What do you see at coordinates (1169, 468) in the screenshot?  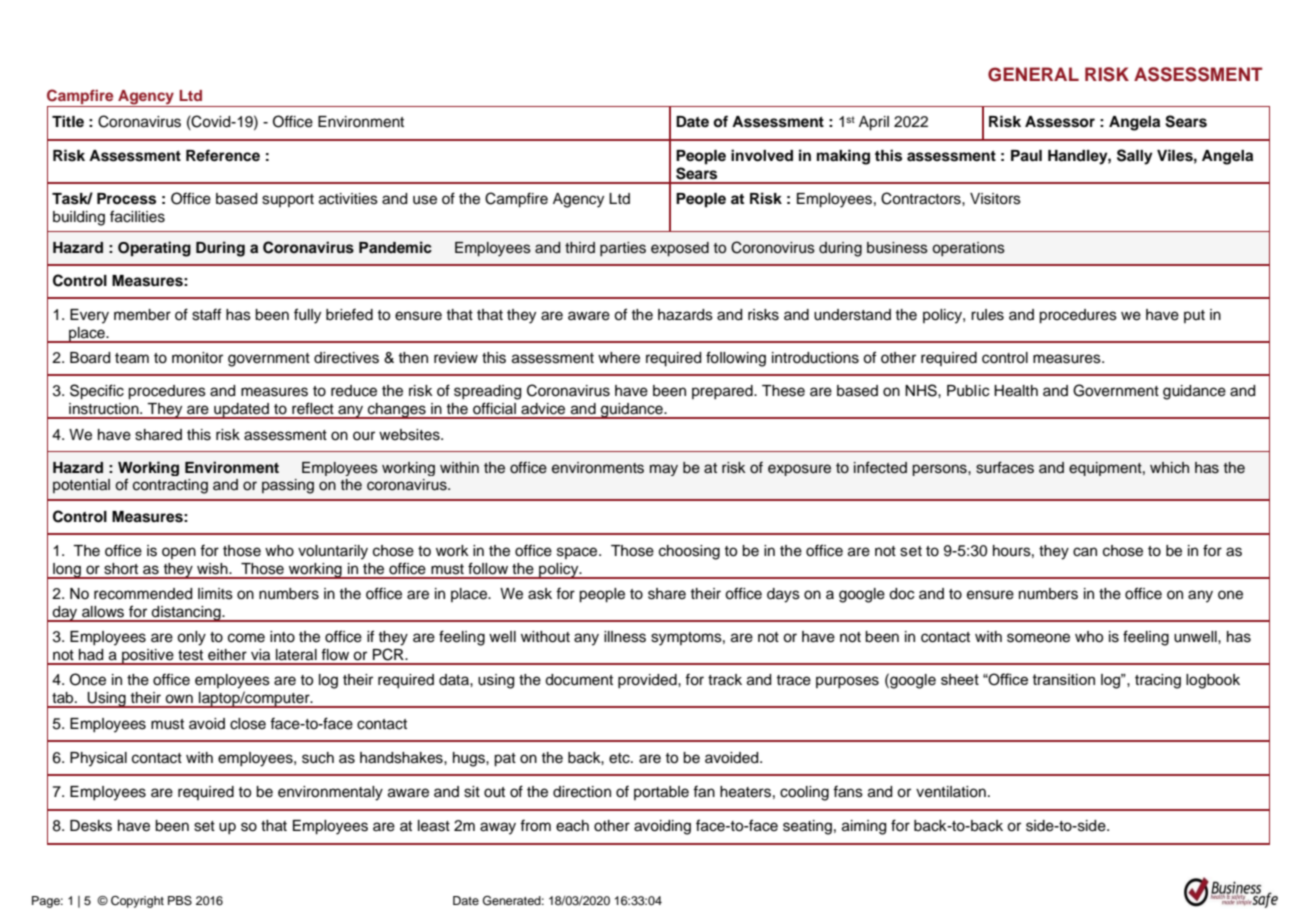 I see `which` at bounding box center [1169, 468].
